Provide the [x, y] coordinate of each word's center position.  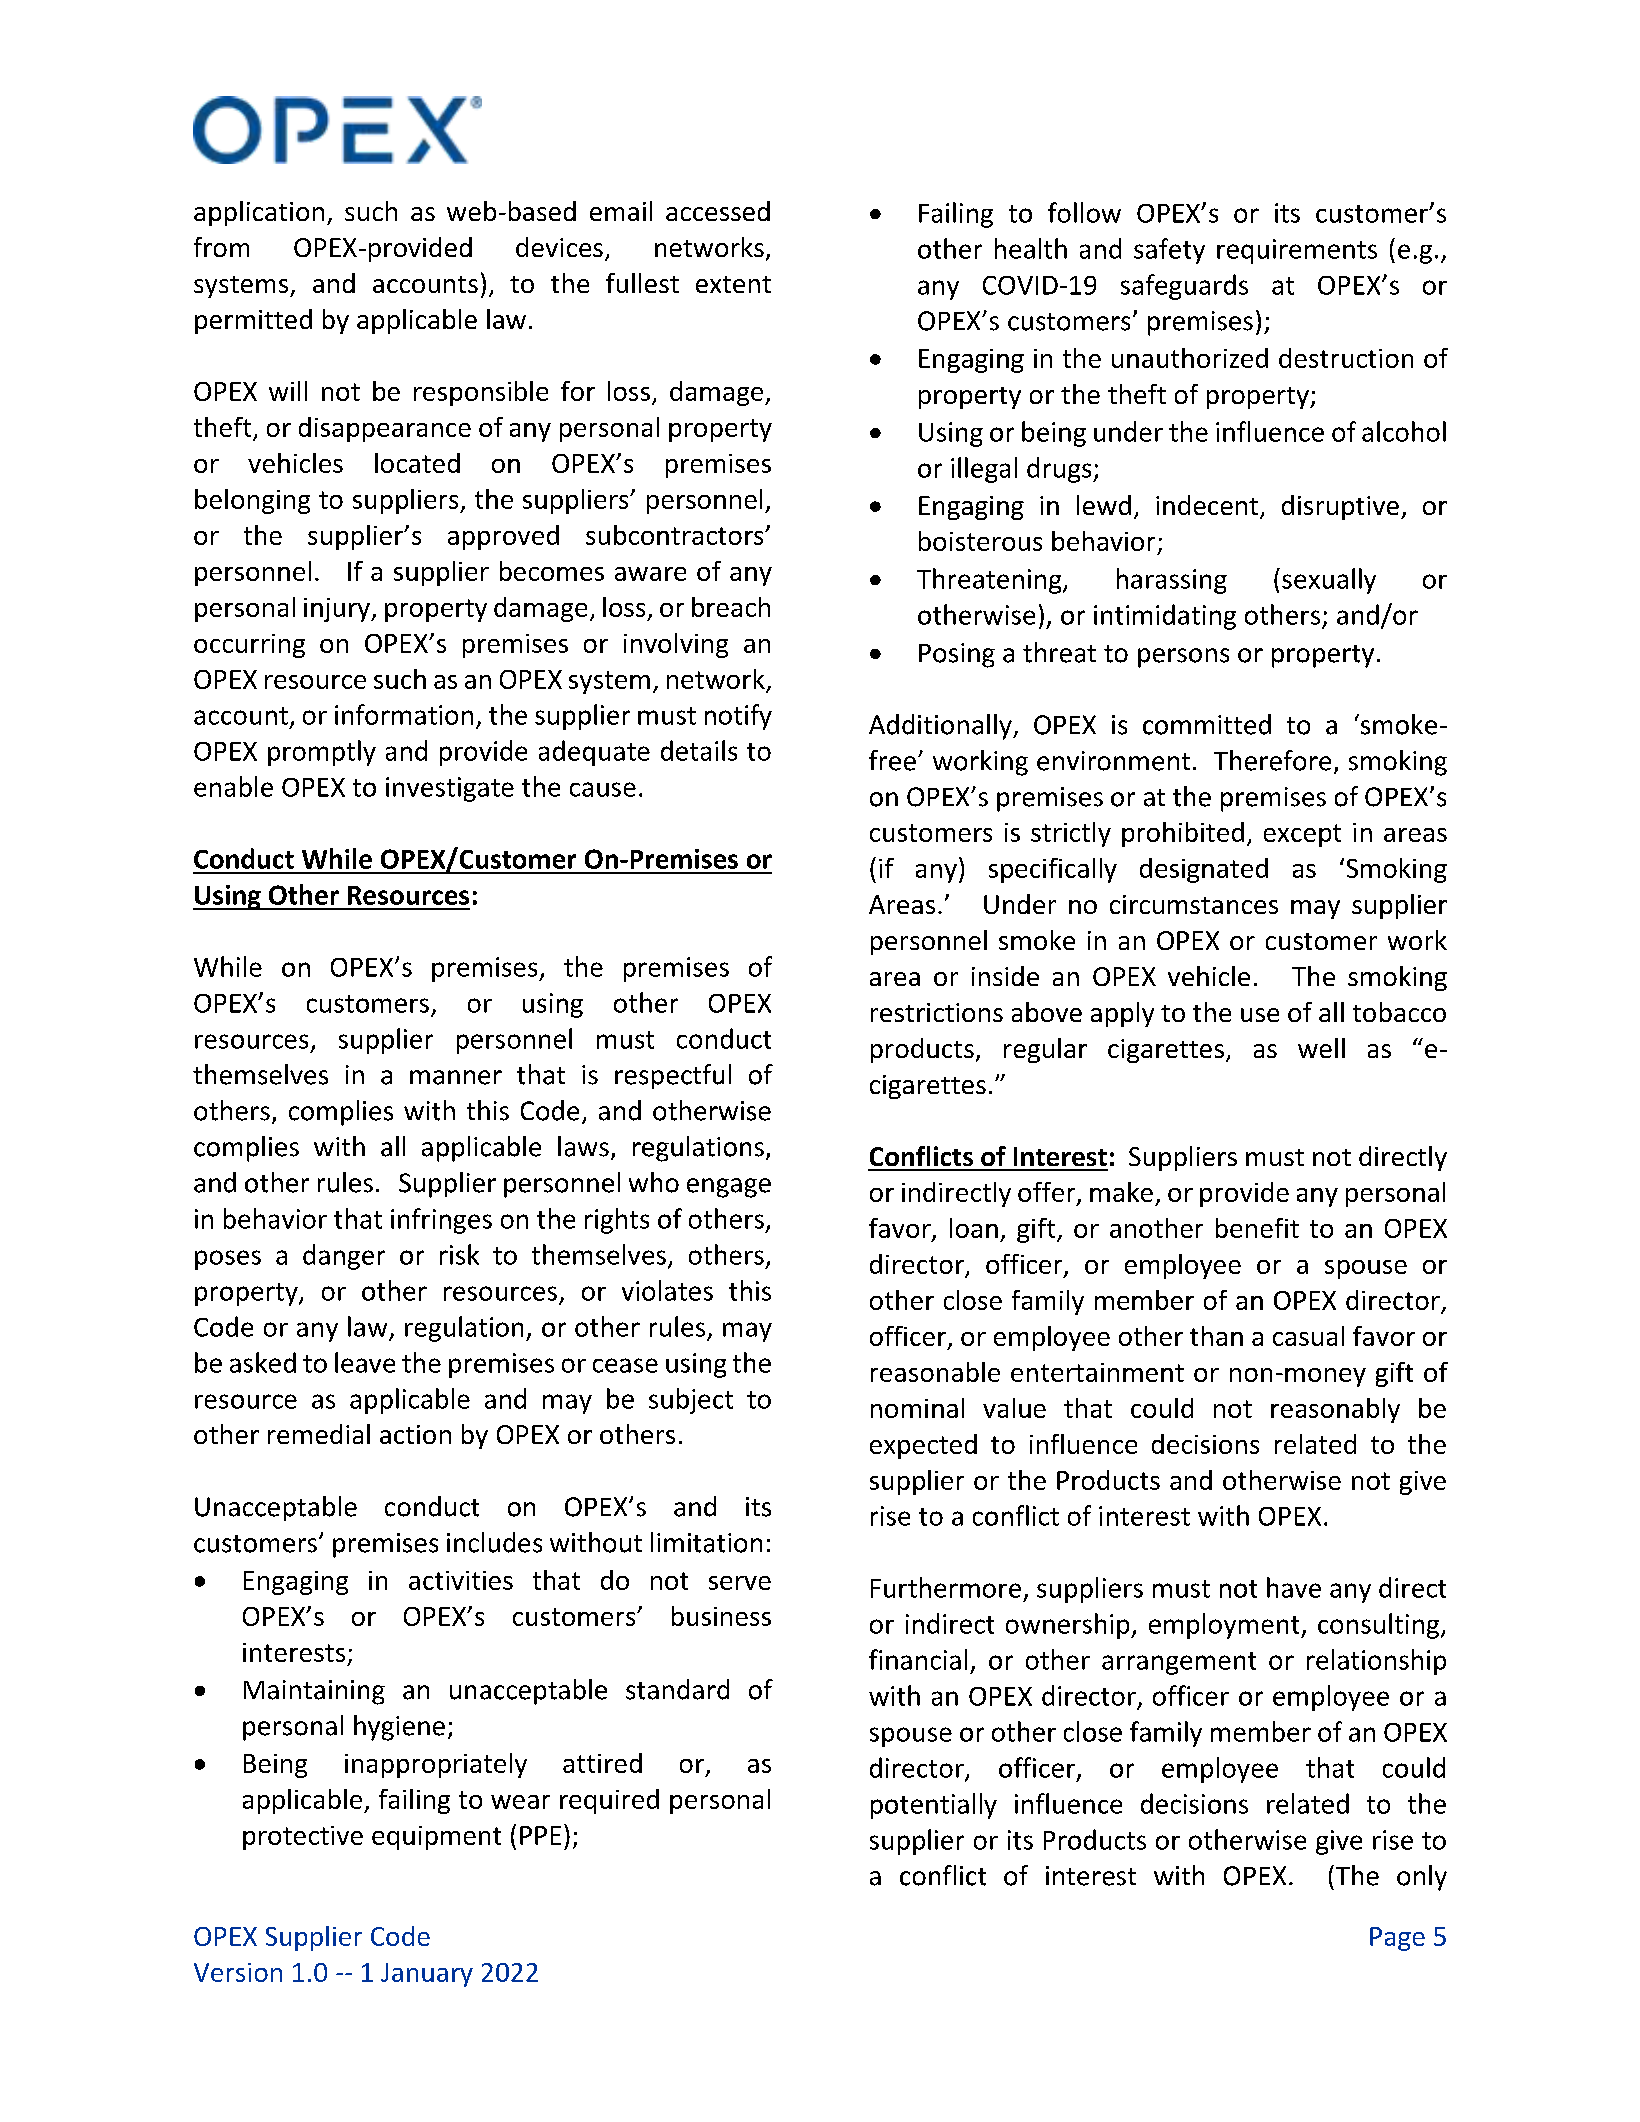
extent [733, 284]
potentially [934, 1806]
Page [1397, 1939]
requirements [1297, 251]
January [427, 1975]
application [259, 213]
